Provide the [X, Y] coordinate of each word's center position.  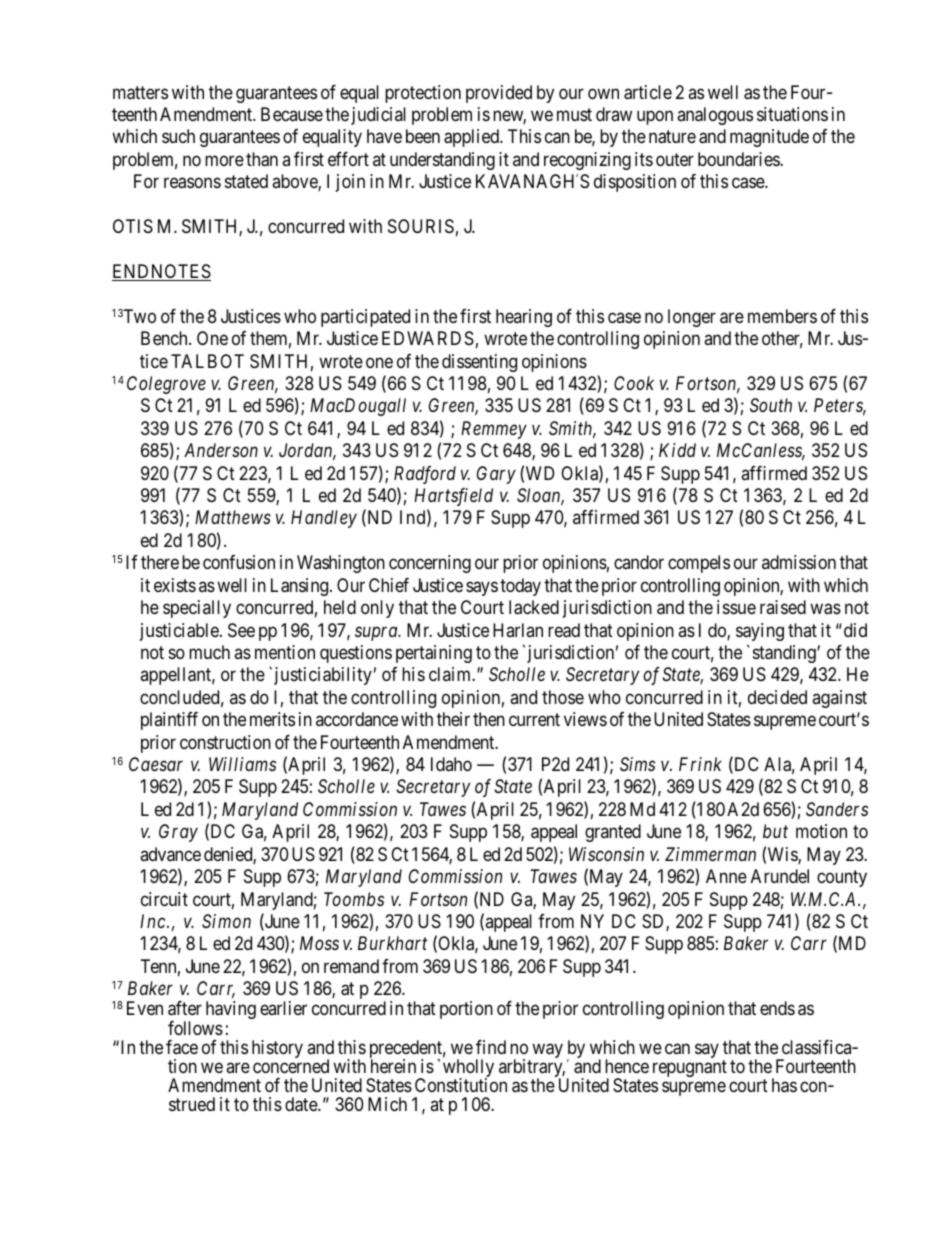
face [182, 1047]
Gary [496, 475]
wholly [468, 1069]
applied [472, 138]
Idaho [451, 764]
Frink [700, 764]
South [771, 405]
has [784, 1085]
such [178, 136]
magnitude [769, 138]
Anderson [221, 450]
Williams [242, 764]
